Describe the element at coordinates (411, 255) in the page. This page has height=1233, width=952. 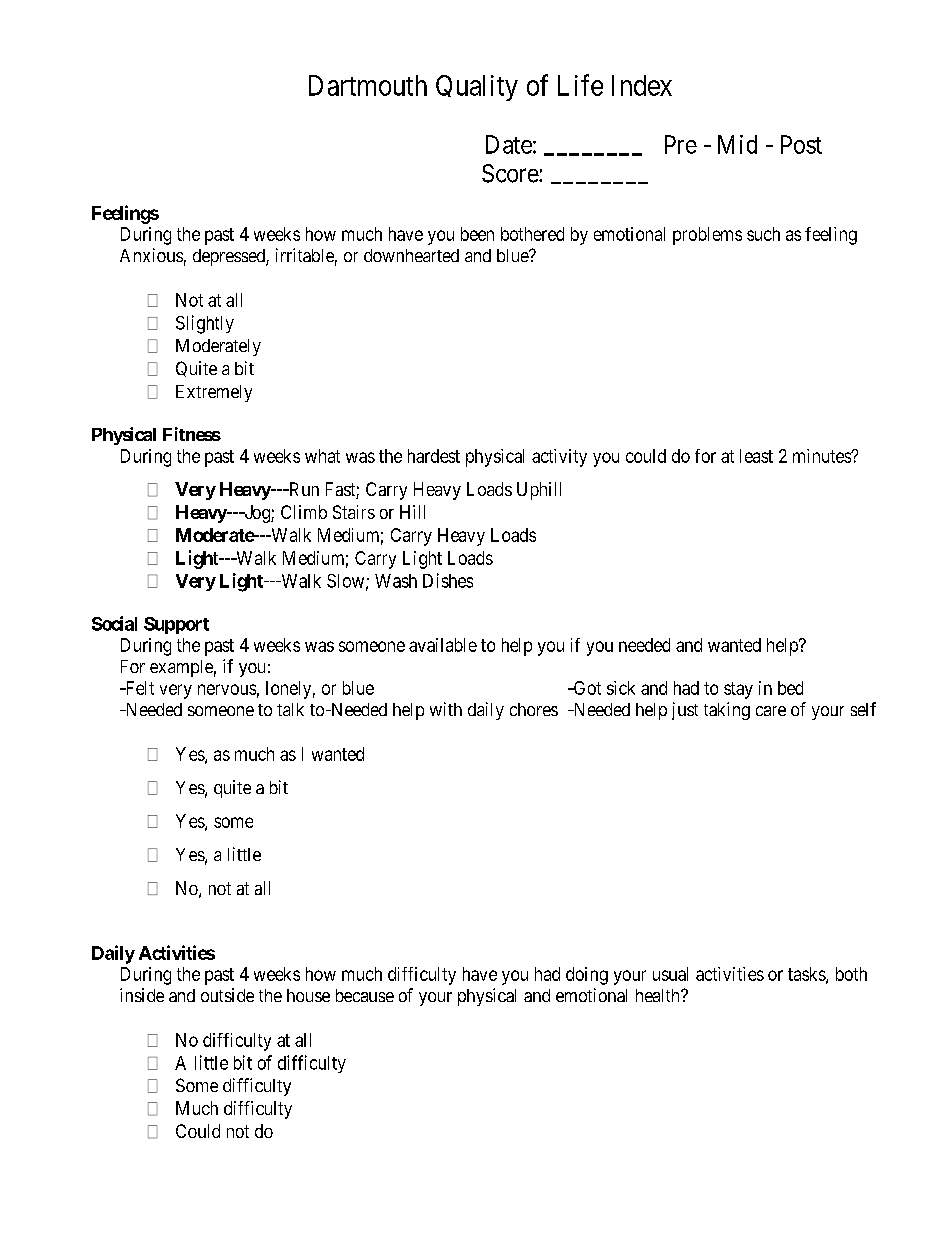
I see `downhearted` at that location.
